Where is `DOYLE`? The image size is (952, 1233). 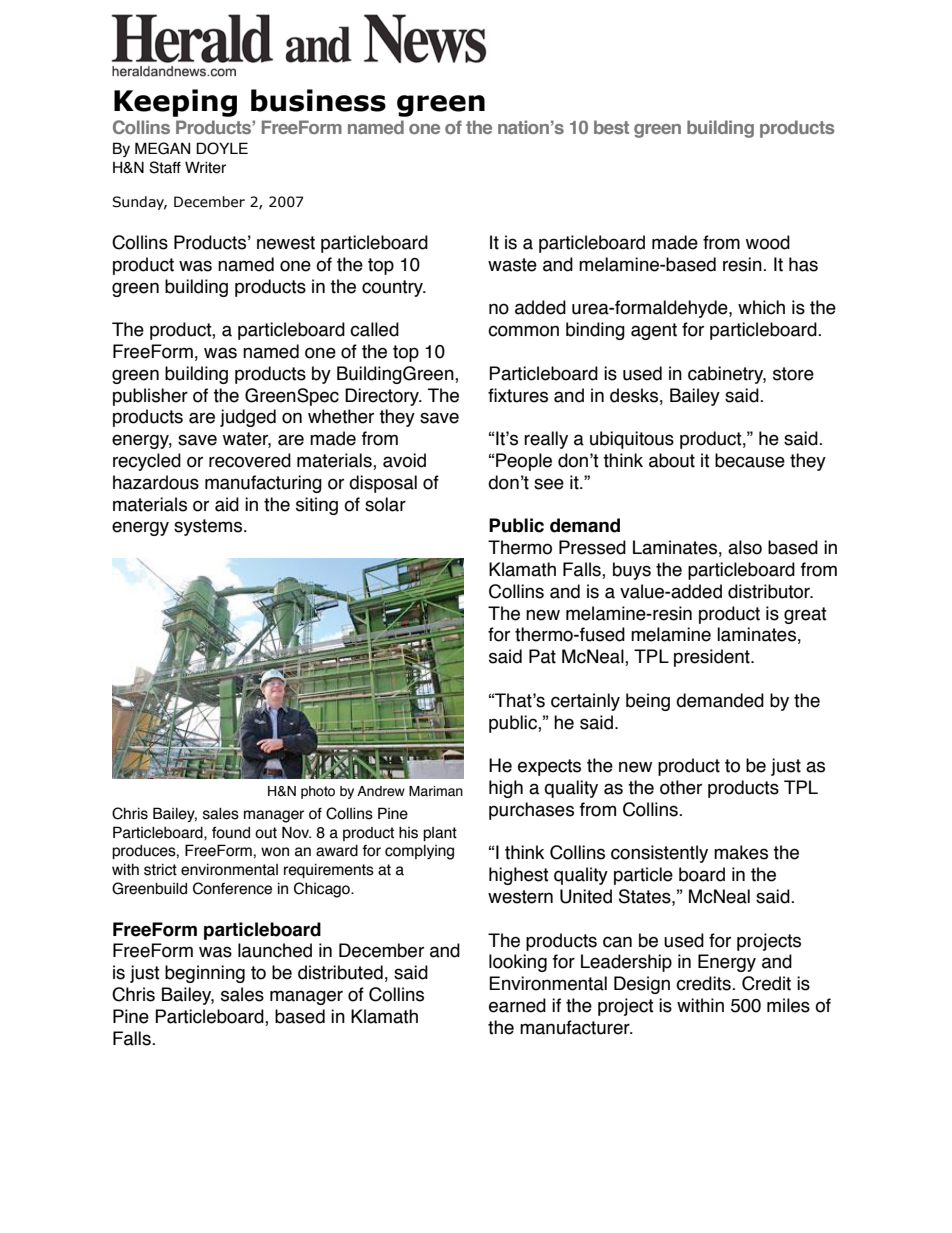 DOYLE is located at coordinates (222, 148).
